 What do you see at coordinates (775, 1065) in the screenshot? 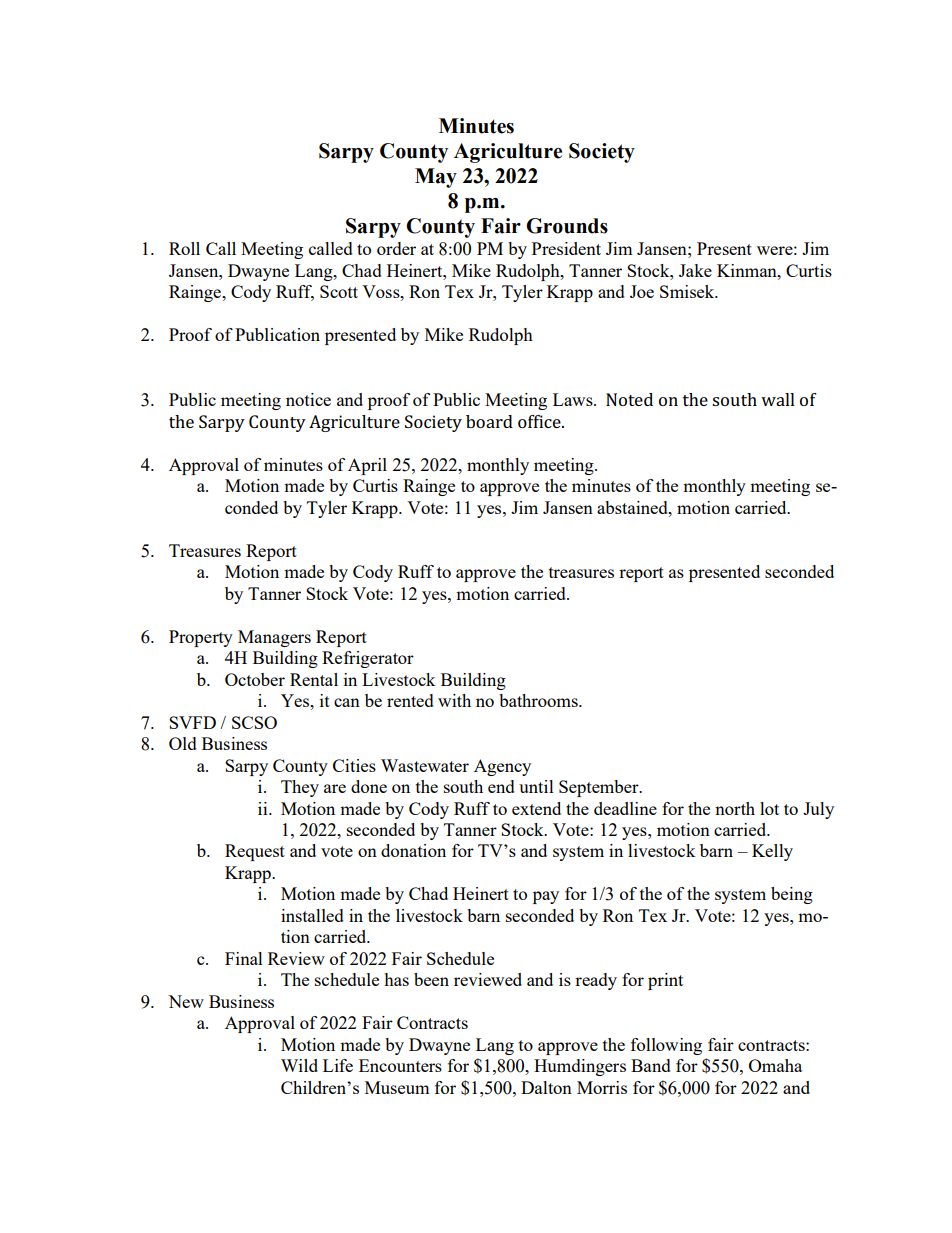
I see `Omaha` at bounding box center [775, 1065].
